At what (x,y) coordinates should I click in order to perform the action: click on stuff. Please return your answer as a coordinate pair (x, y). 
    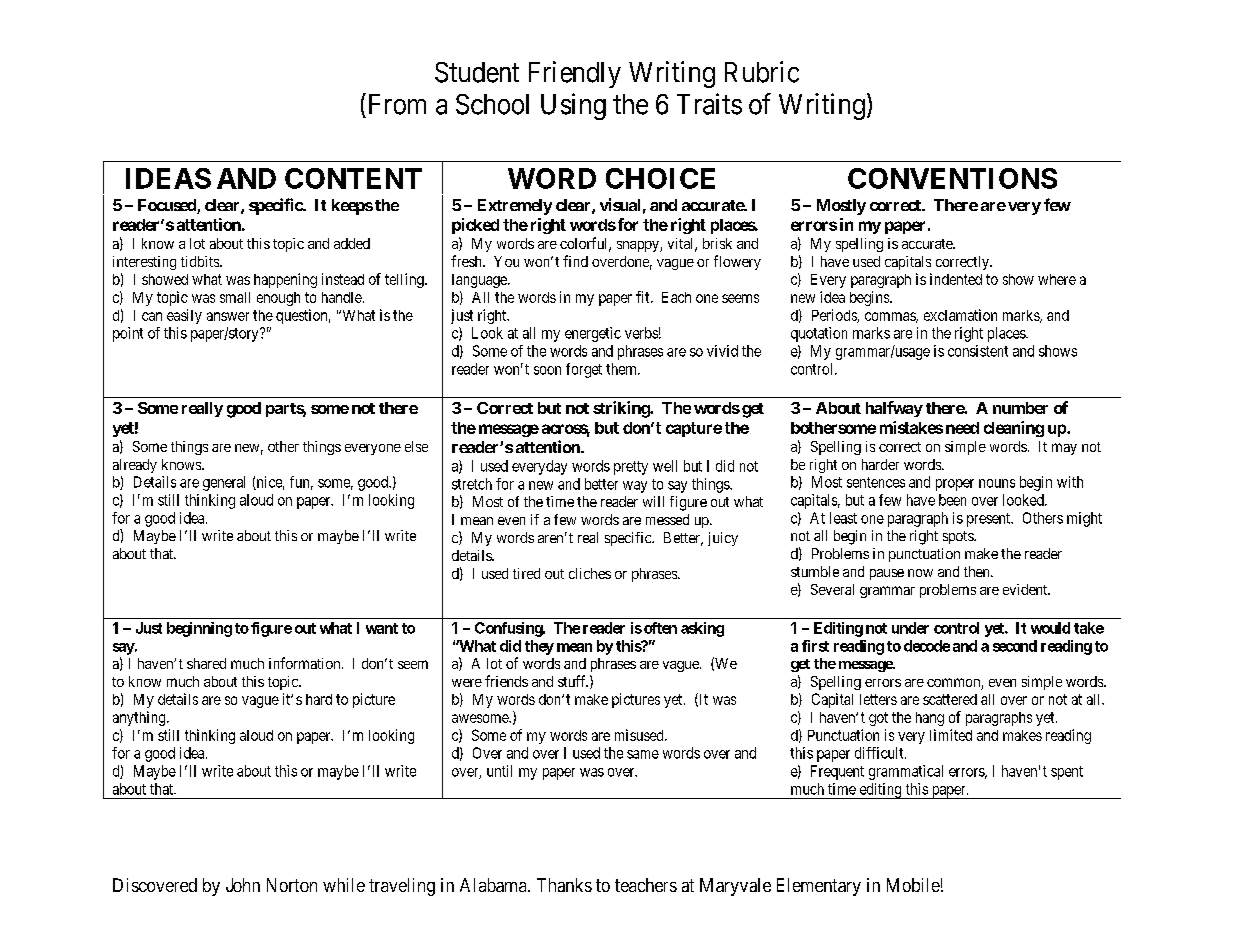
    Looking at the image, I should click on (573, 681).
